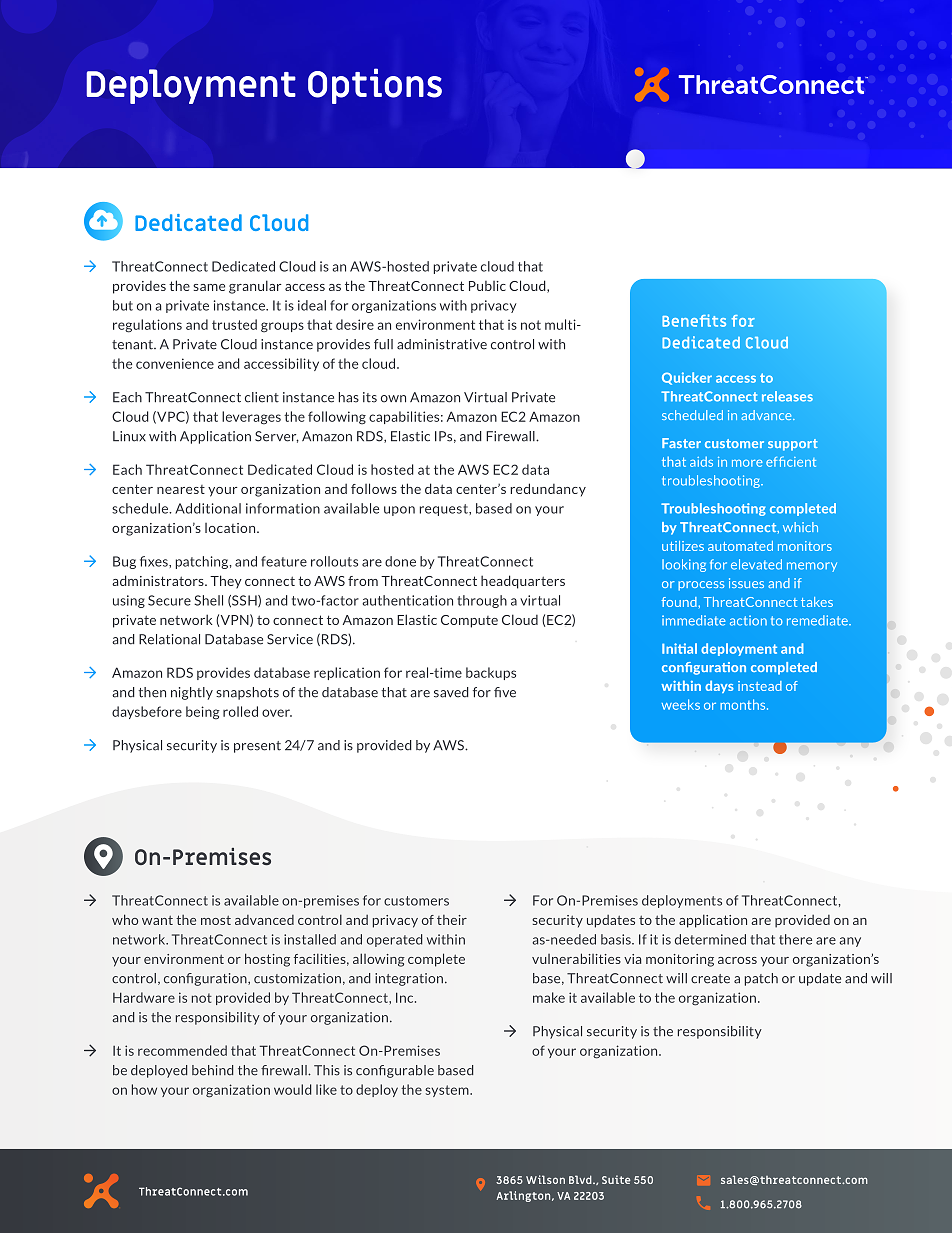 This page has width=952, height=1233. What do you see at coordinates (746, 583) in the page?
I see `issues` at bounding box center [746, 583].
